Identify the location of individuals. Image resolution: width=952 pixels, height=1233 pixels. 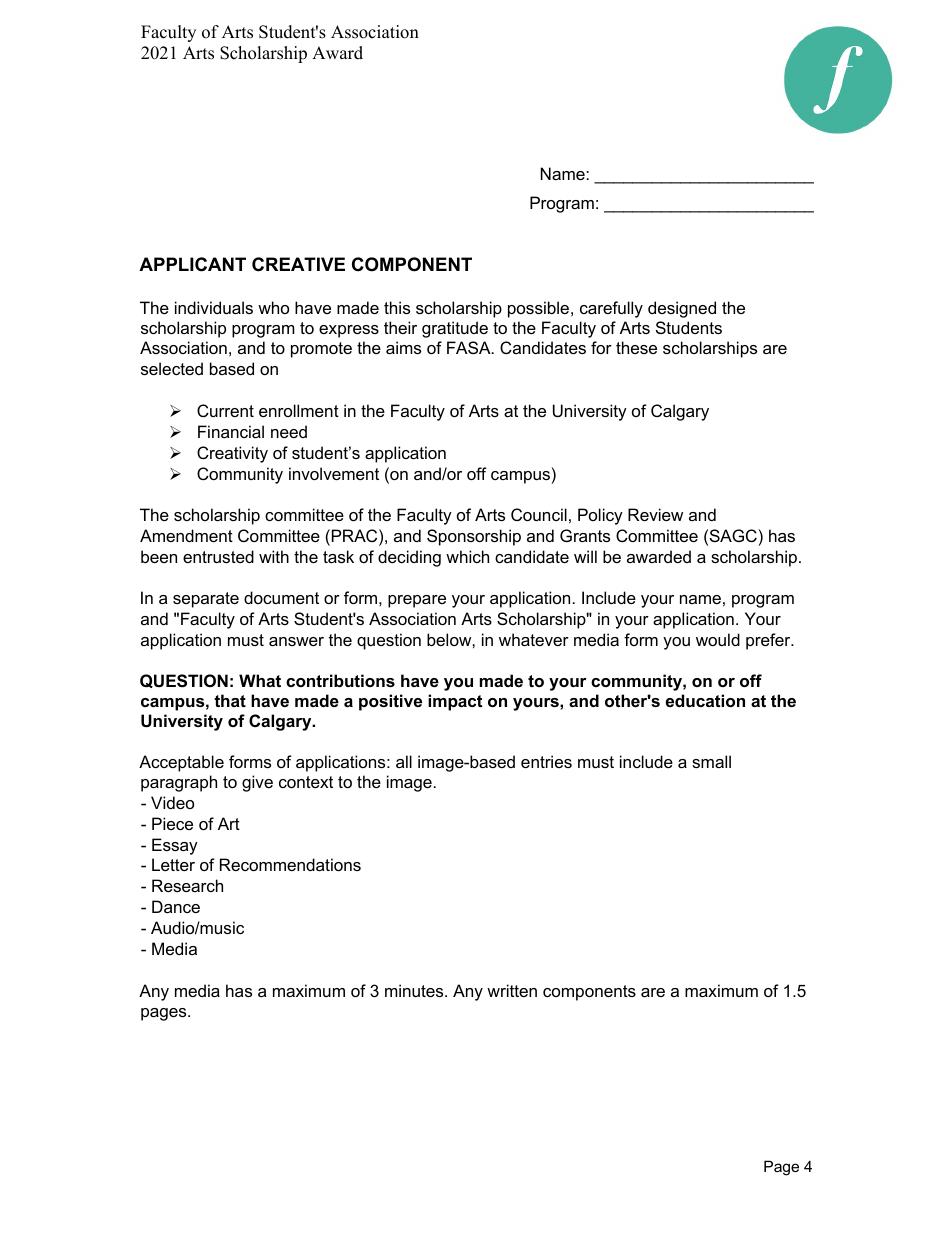
(214, 307).
